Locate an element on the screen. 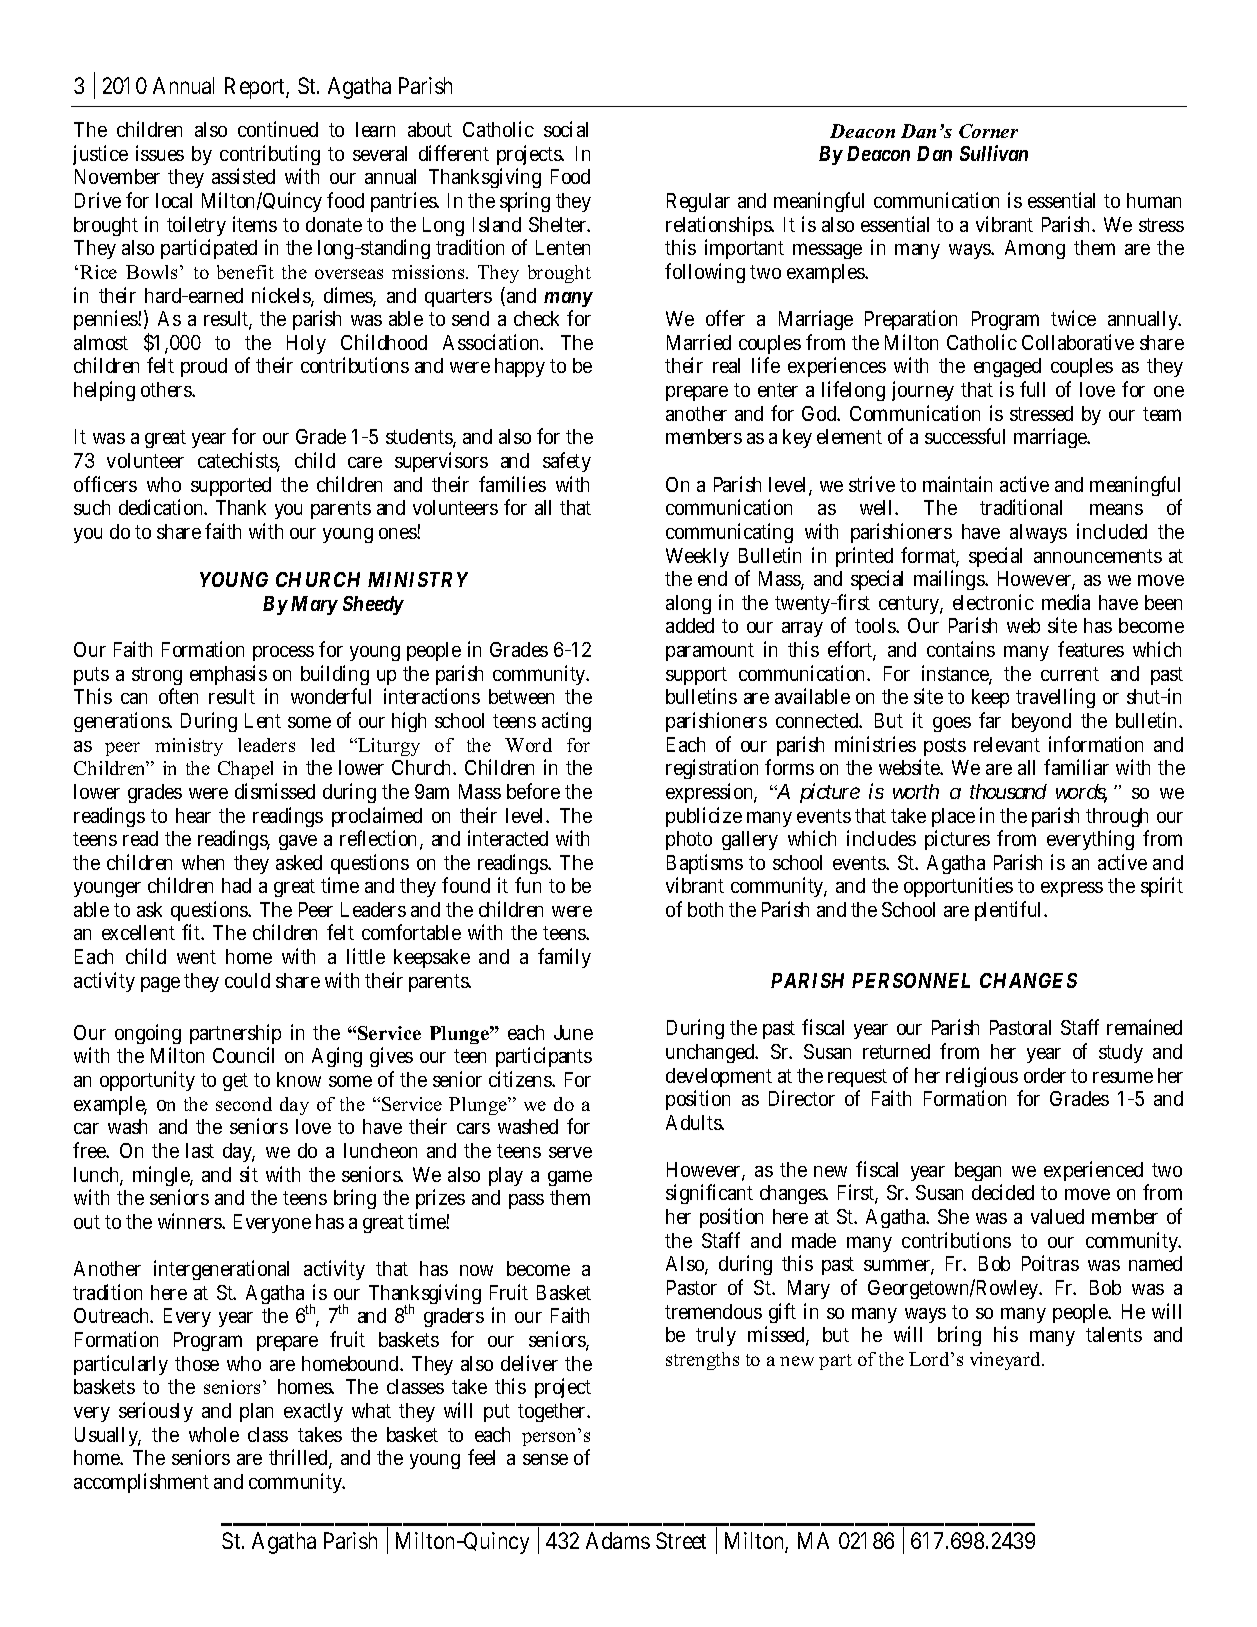  Regular is located at coordinates (698, 202).
